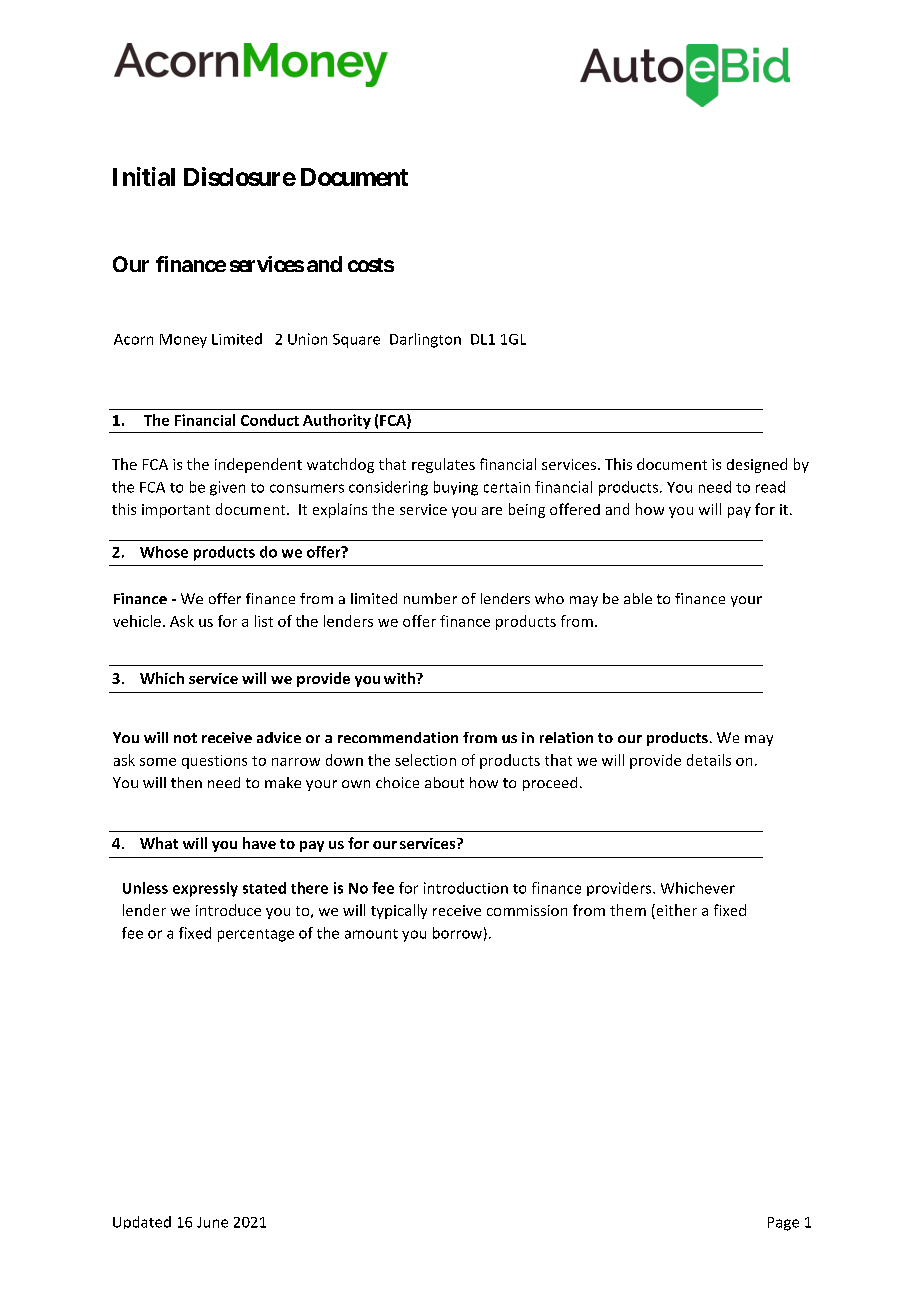 The width and height of the screenshot is (924, 1307). Describe the element at coordinates (757, 465) in the screenshot. I see `designed` at that location.
